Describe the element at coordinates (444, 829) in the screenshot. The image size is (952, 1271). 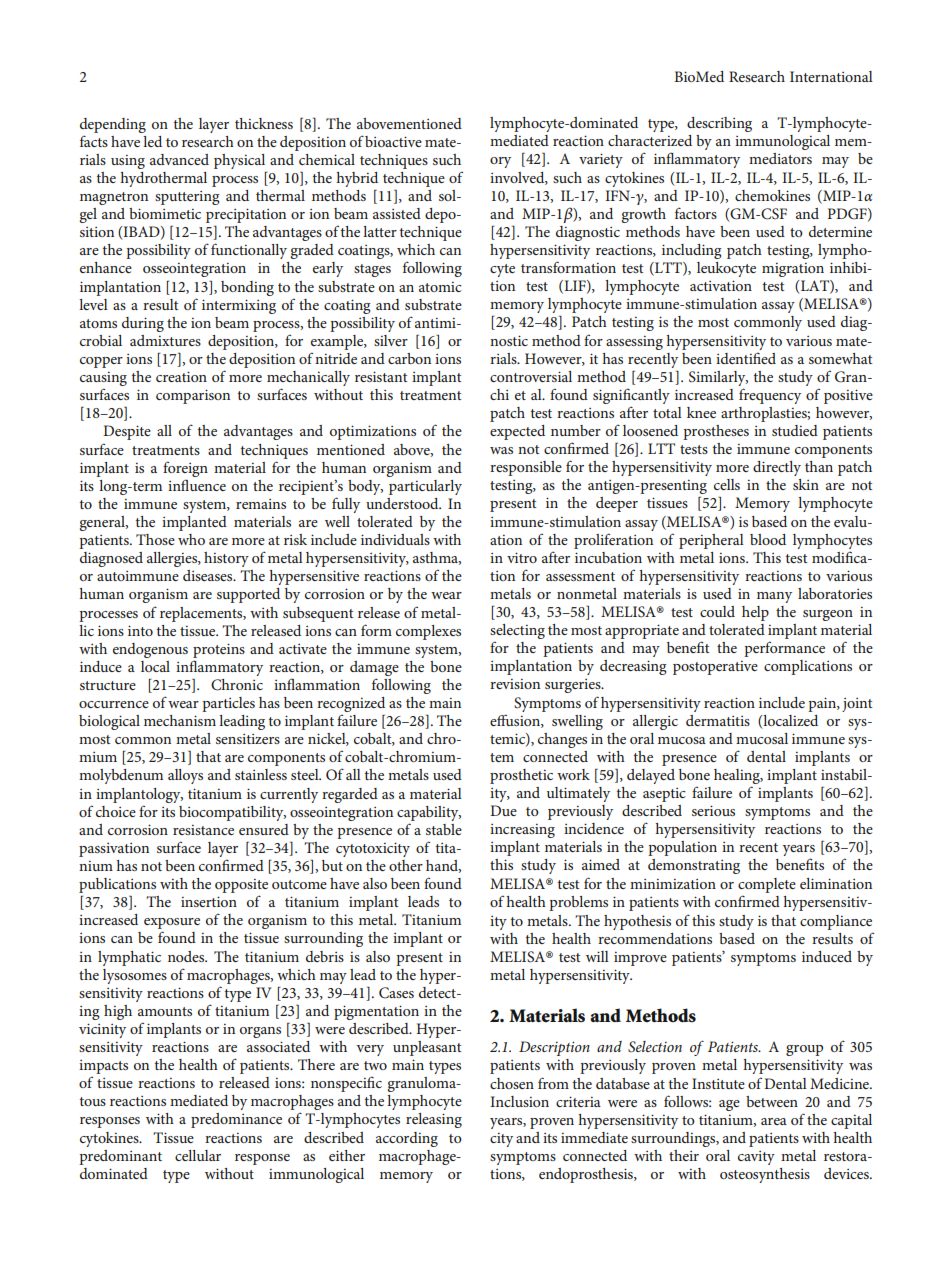
I see `stable` at that location.
